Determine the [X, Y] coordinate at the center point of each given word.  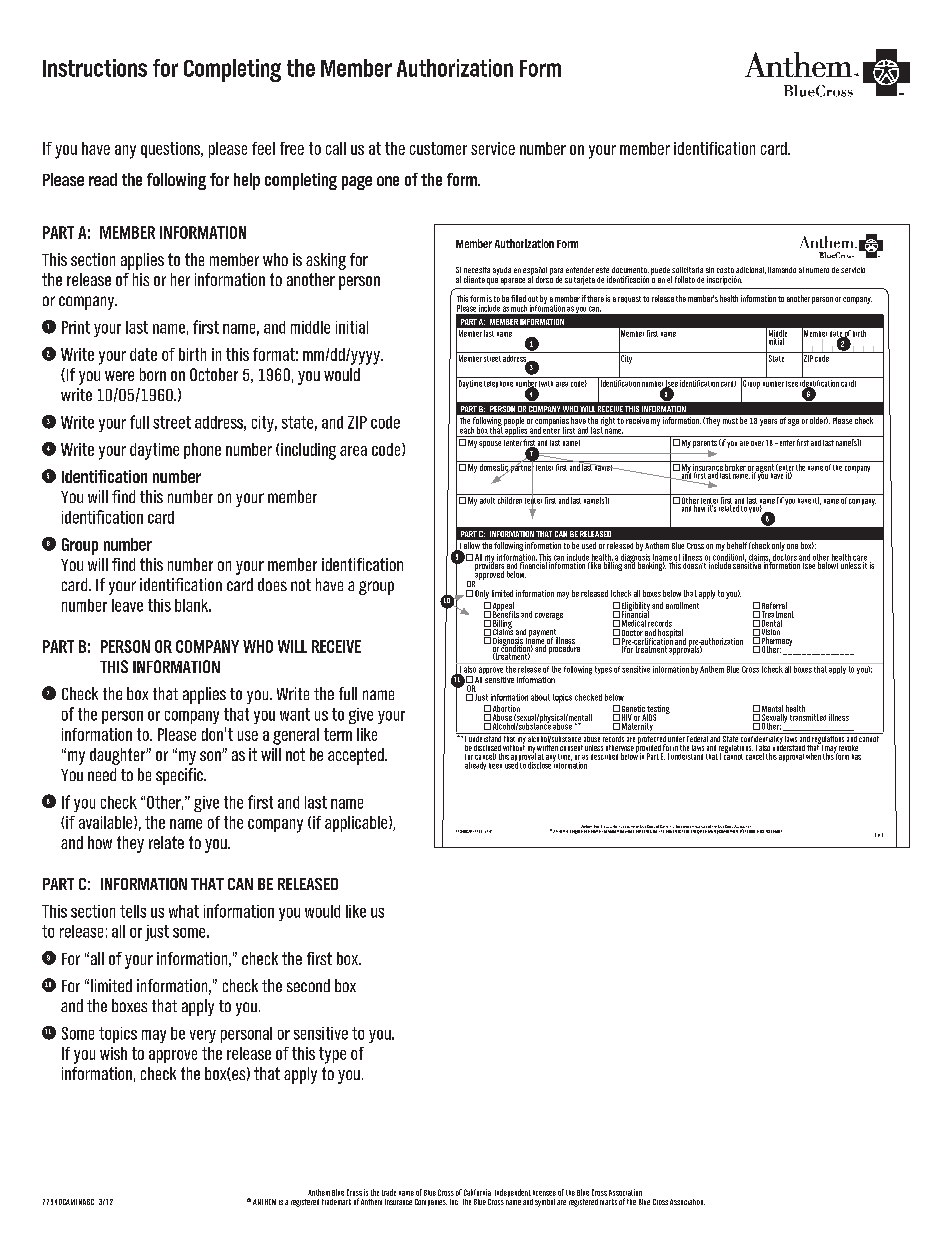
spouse [490, 444]
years [768, 422]
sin [710, 270]
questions [172, 150]
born [153, 374]
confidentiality [761, 739]
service [493, 148]
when [813, 756]
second [308, 985]
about [540, 697]
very [203, 1036]
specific [180, 776]
